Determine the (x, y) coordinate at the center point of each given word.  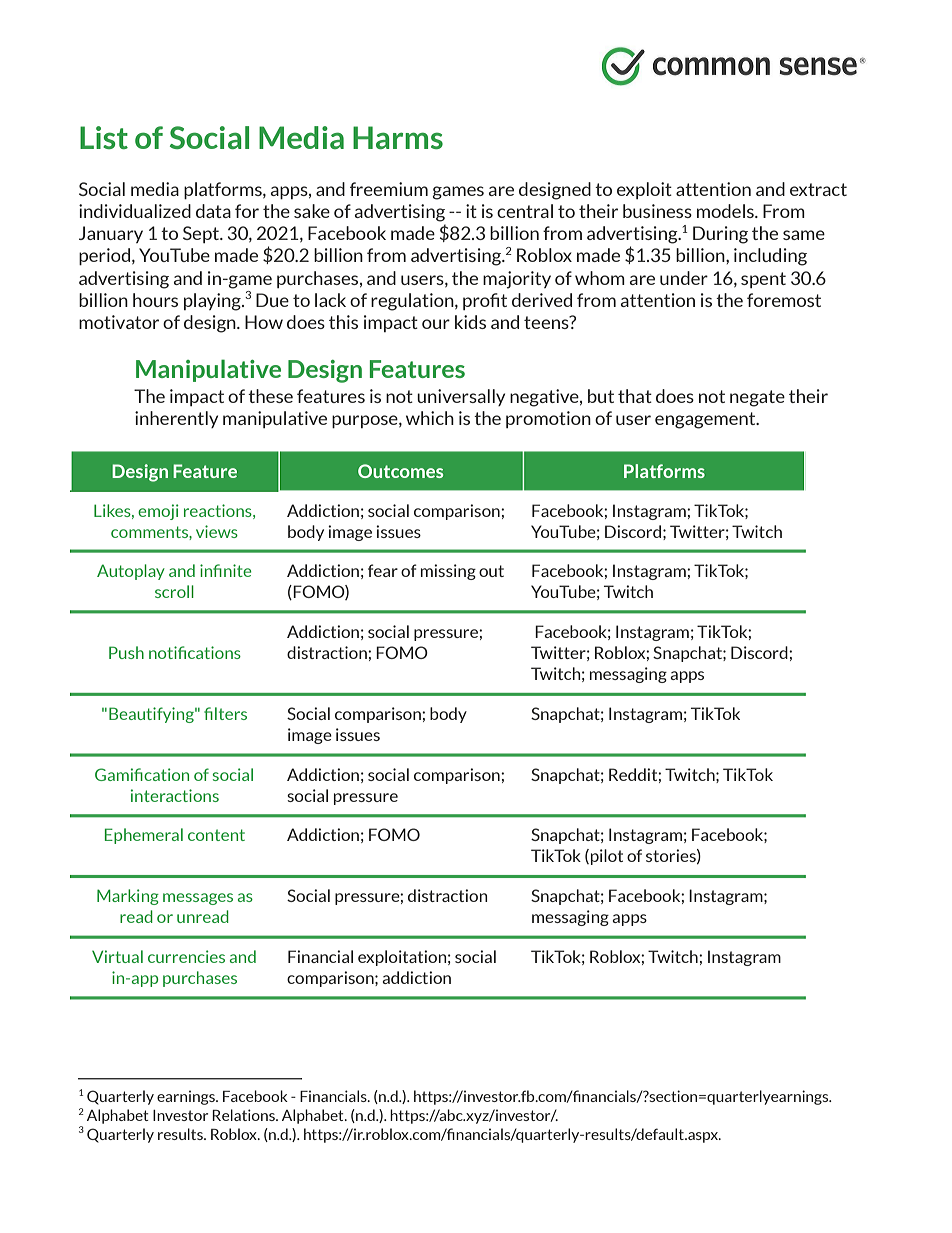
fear (383, 570)
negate (757, 398)
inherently (176, 419)
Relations (244, 1115)
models (726, 211)
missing (448, 572)
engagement (706, 420)
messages (198, 899)
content (216, 835)
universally (461, 397)
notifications (195, 652)
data (213, 211)
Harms (398, 137)
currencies (186, 956)
